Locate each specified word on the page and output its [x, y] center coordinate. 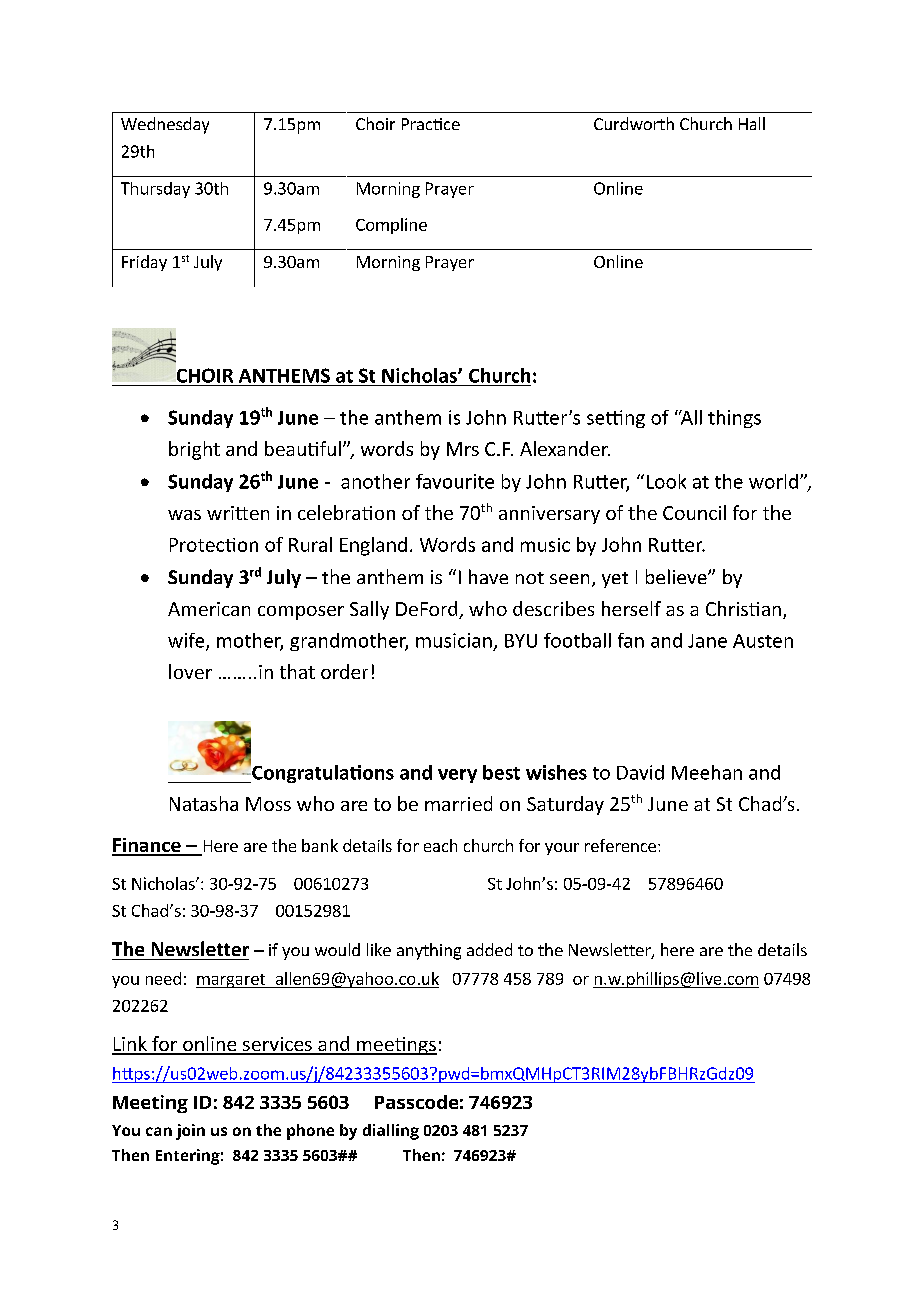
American [209, 609]
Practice [431, 124]
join [190, 1132]
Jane [707, 641]
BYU [521, 641]
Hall [752, 123]
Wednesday [165, 125]
